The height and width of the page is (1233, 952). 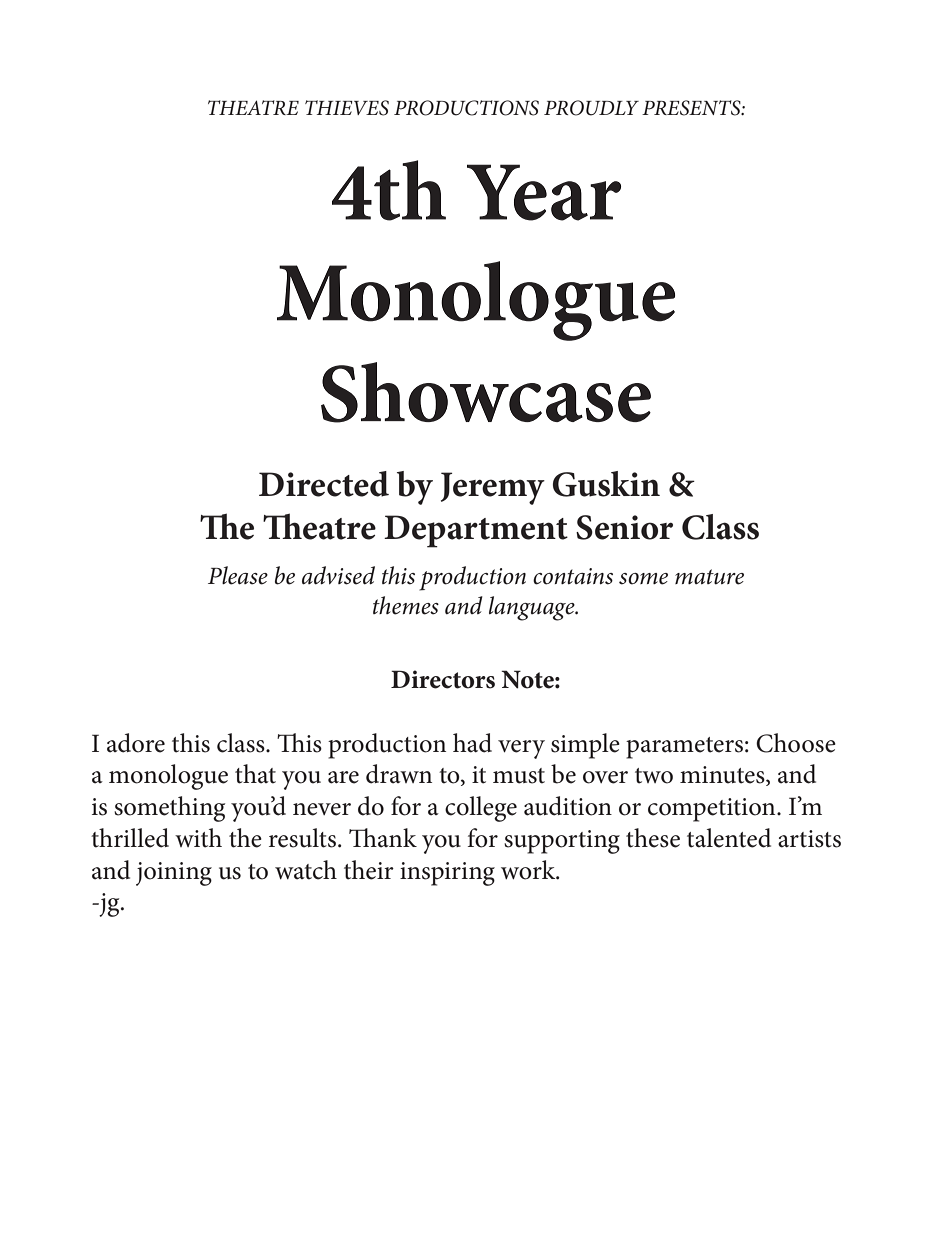 What do you see at coordinates (198, 838) in the page?
I see `with` at bounding box center [198, 838].
